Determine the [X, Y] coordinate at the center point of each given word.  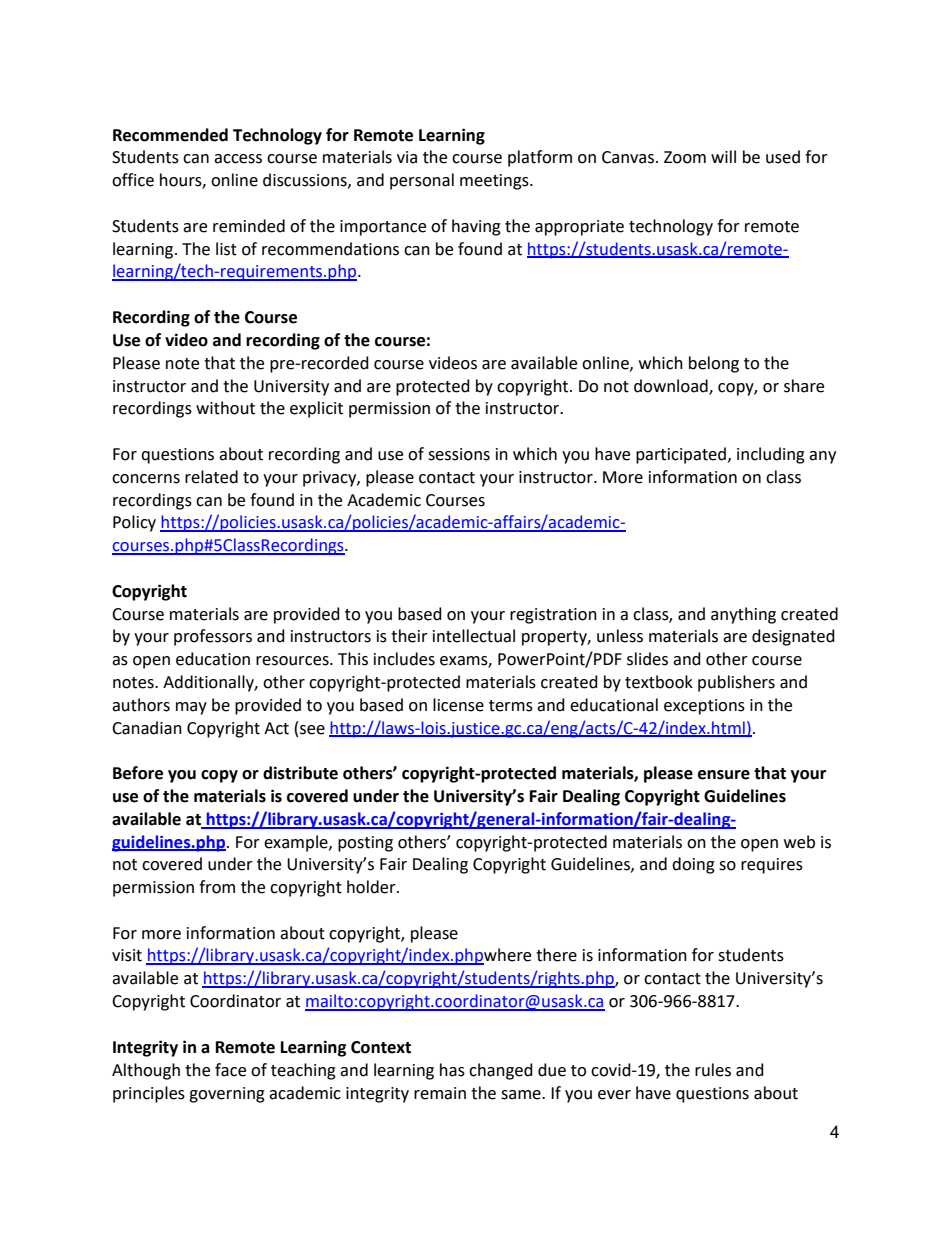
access [238, 159]
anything [743, 615]
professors [213, 637]
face [230, 1070]
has [452, 1070]
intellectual [474, 636]
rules [713, 1070]
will [723, 156]
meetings [495, 182]
